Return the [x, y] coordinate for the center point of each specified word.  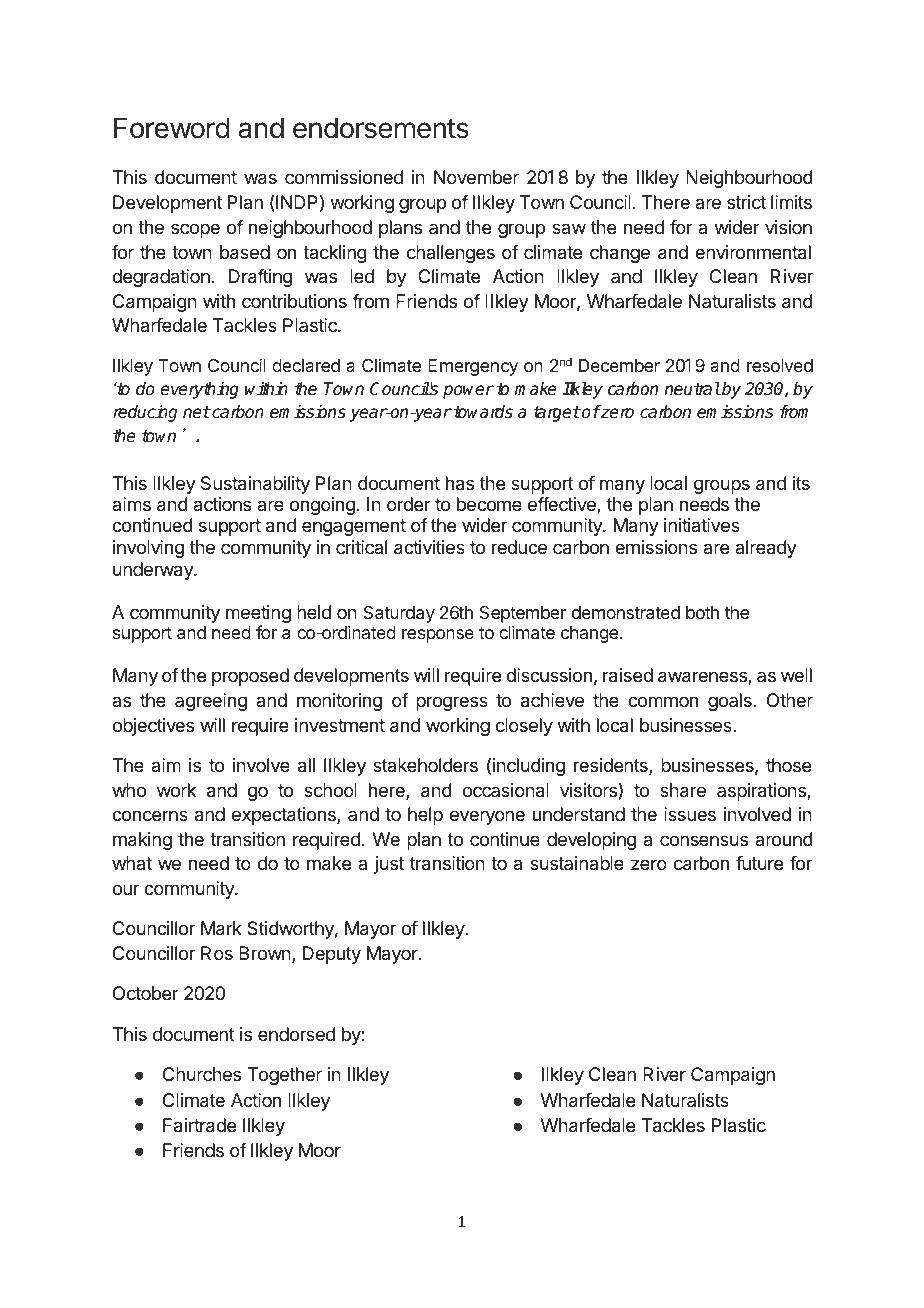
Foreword [172, 128]
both [702, 612]
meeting [258, 615]
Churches [202, 1074]
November [476, 177]
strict [746, 202]
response [438, 636]
